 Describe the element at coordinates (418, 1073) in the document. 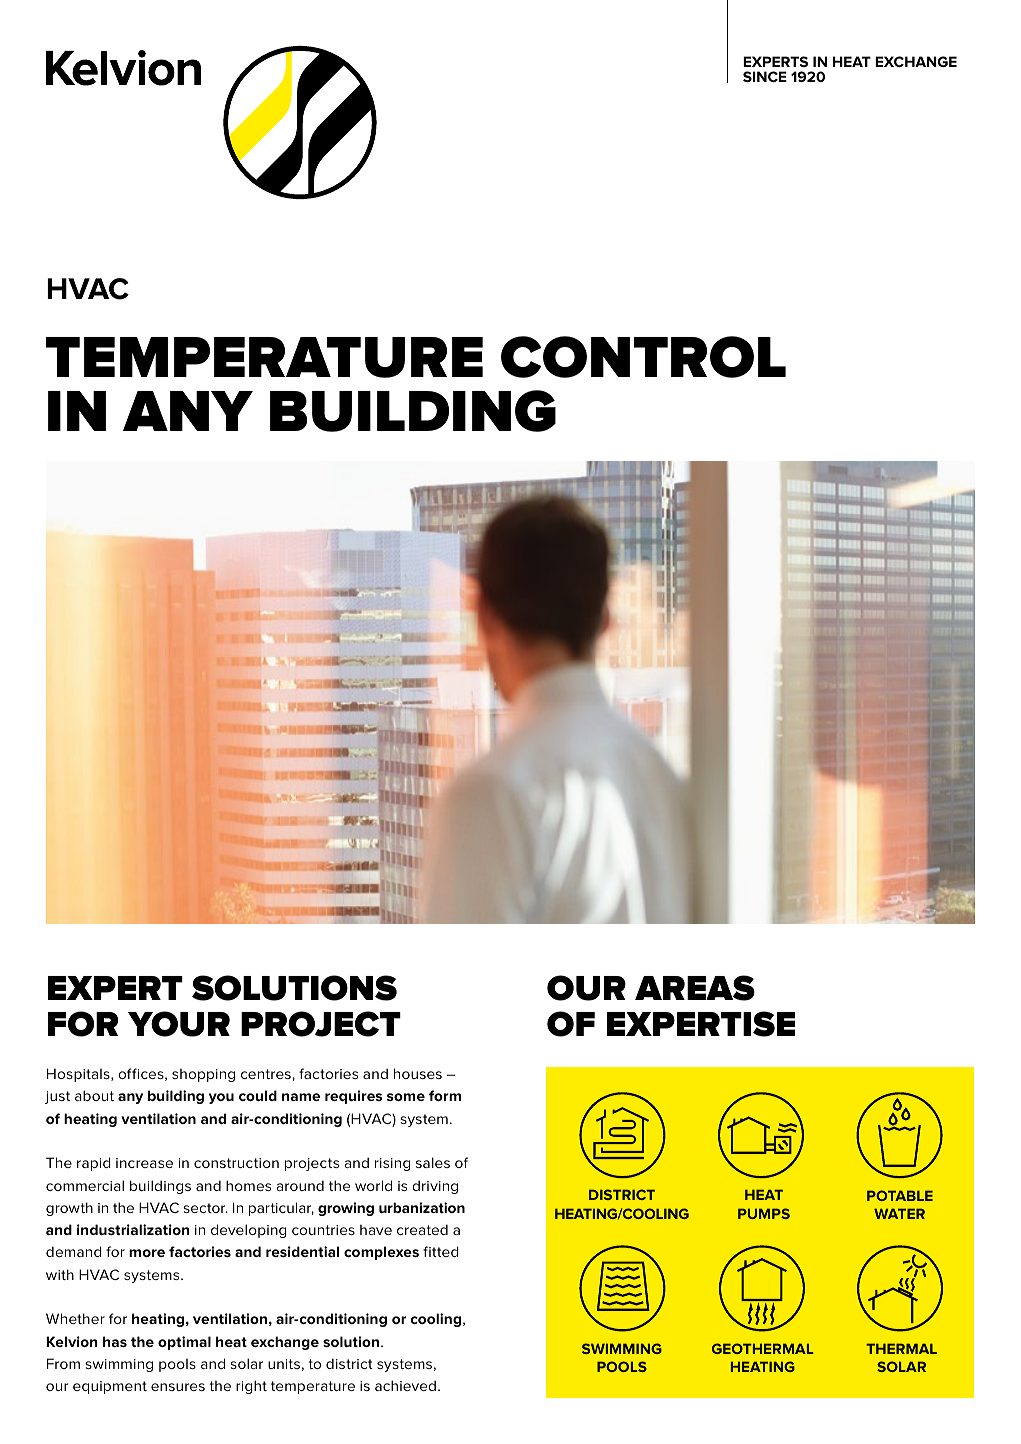

I see `houses` at that location.
